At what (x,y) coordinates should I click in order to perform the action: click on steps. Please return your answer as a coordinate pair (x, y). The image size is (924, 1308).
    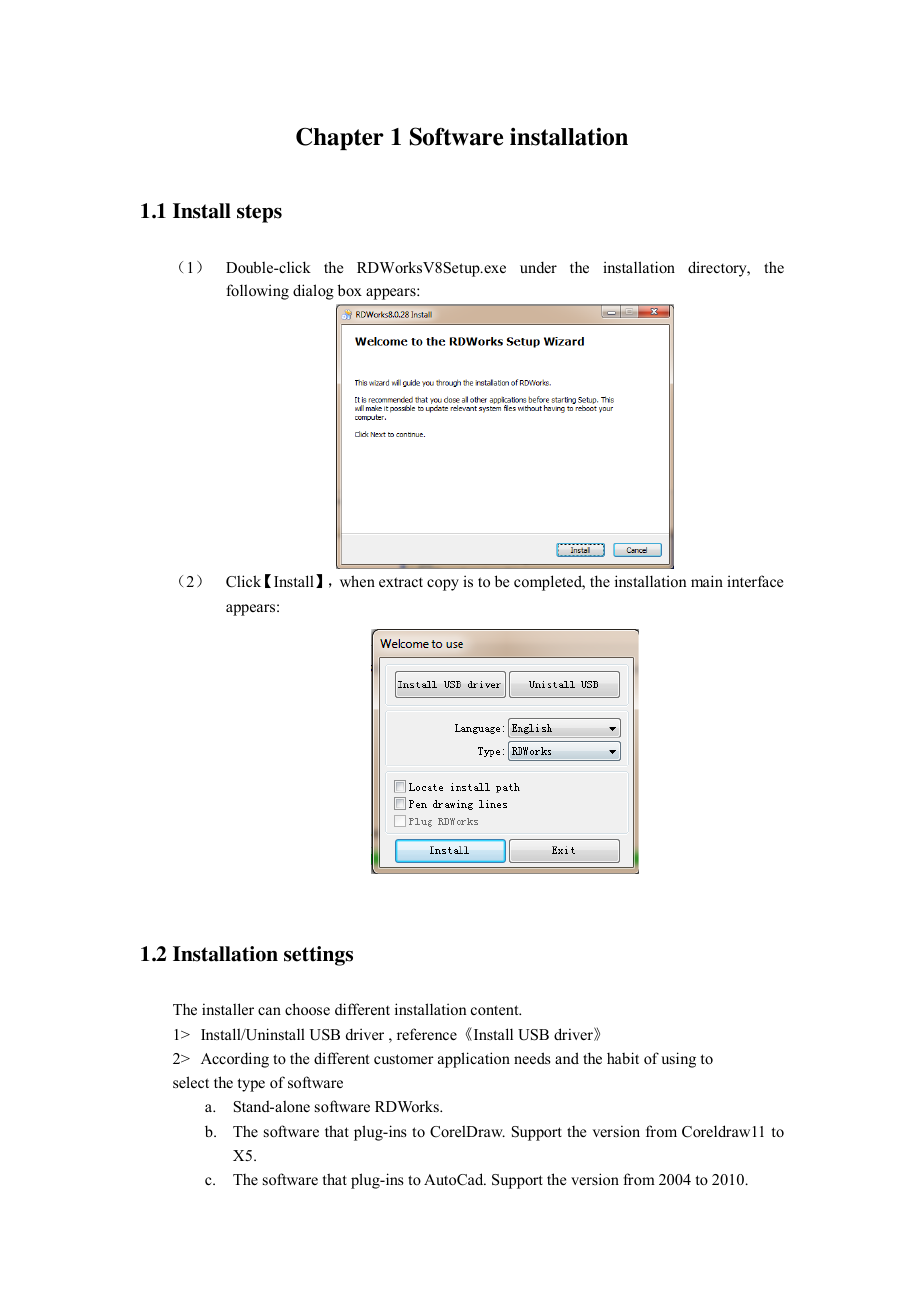
    Looking at the image, I should click on (259, 213).
